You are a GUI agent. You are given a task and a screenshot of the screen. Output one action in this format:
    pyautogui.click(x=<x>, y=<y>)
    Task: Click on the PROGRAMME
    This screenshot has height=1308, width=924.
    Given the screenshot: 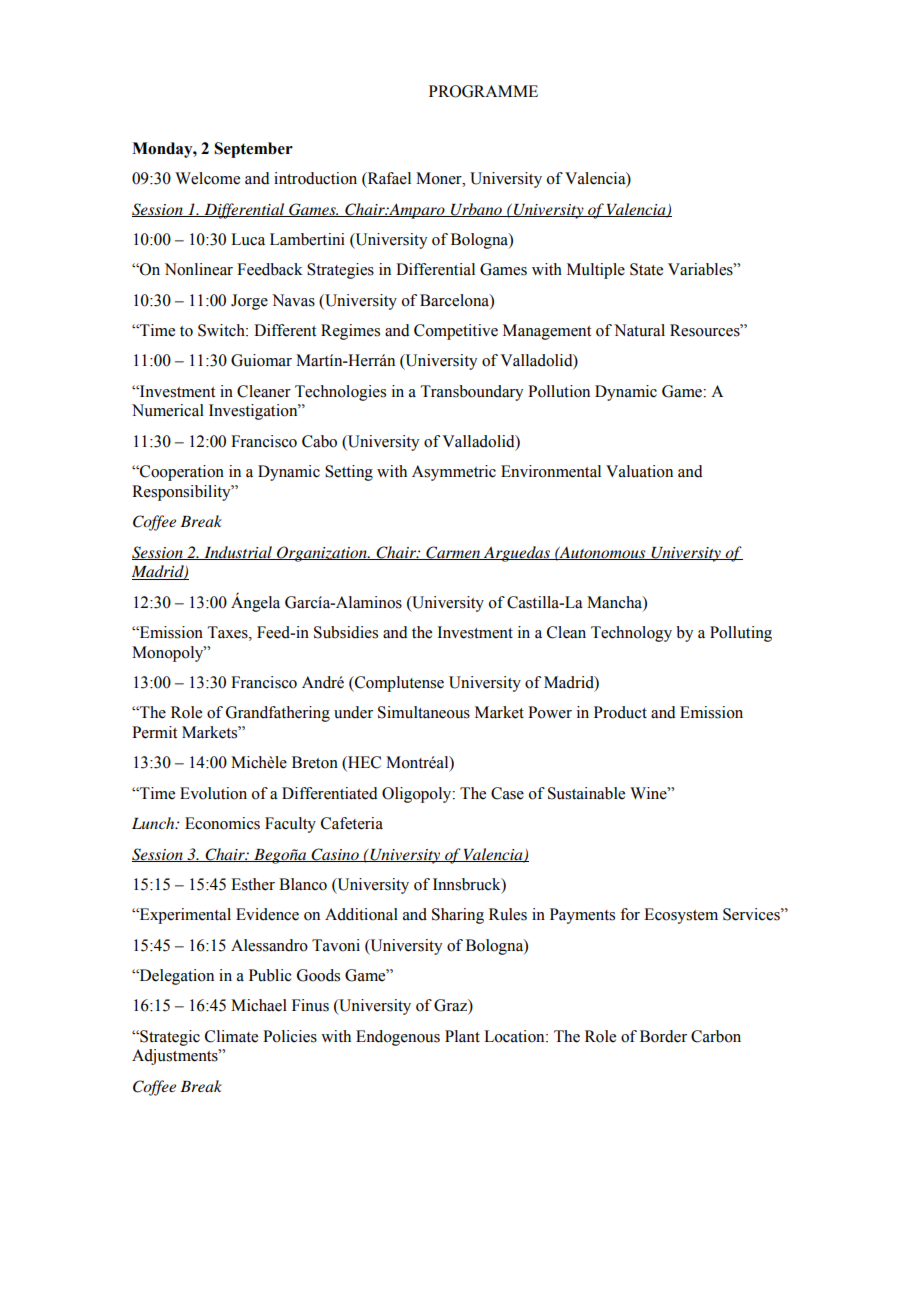 What is the action you would take?
    pyautogui.click(x=483, y=91)
